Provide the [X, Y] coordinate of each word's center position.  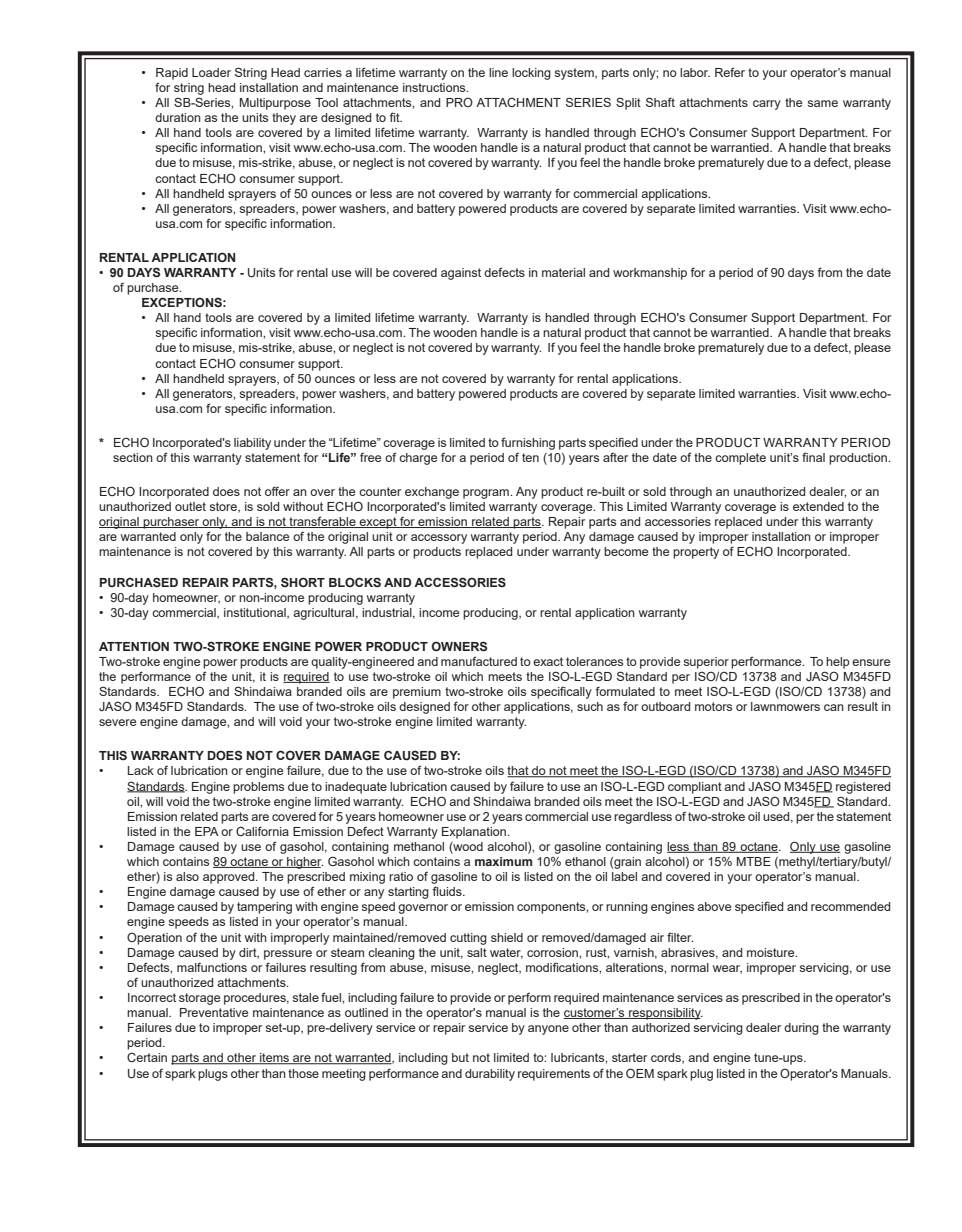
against [461, 274]
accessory [439, 539]
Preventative [214, 1012]
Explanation [475, 833]
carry [767, 105]
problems [258, 788]
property [696, 553]
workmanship [650, 274]
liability [252, 444]
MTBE [754, 861]
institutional [256, 613]
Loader [211, 72]
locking [531, 74]
